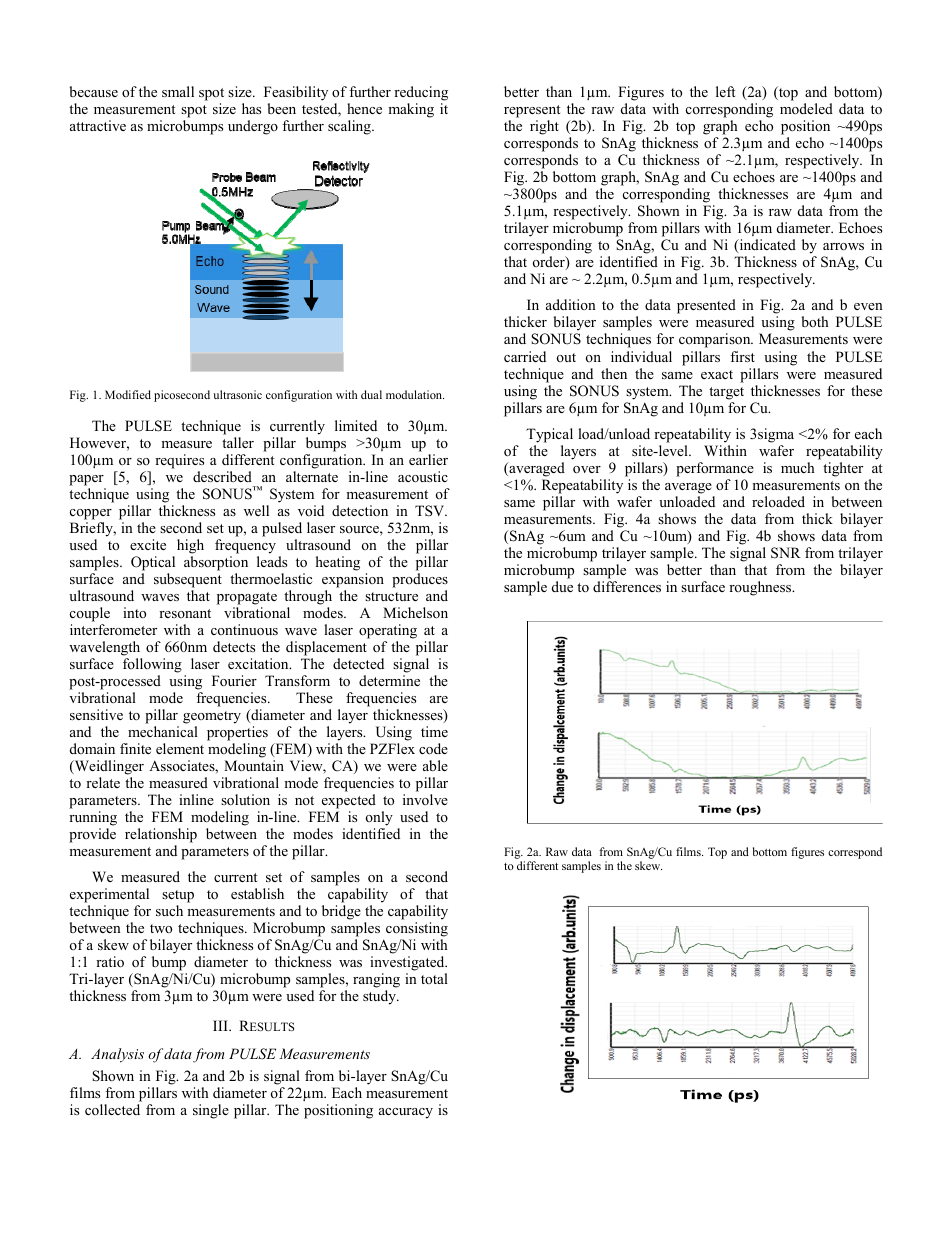  What do you see at coordinates (525, 356) in the image?
I see `carried` at bounding box center [525, 356].
